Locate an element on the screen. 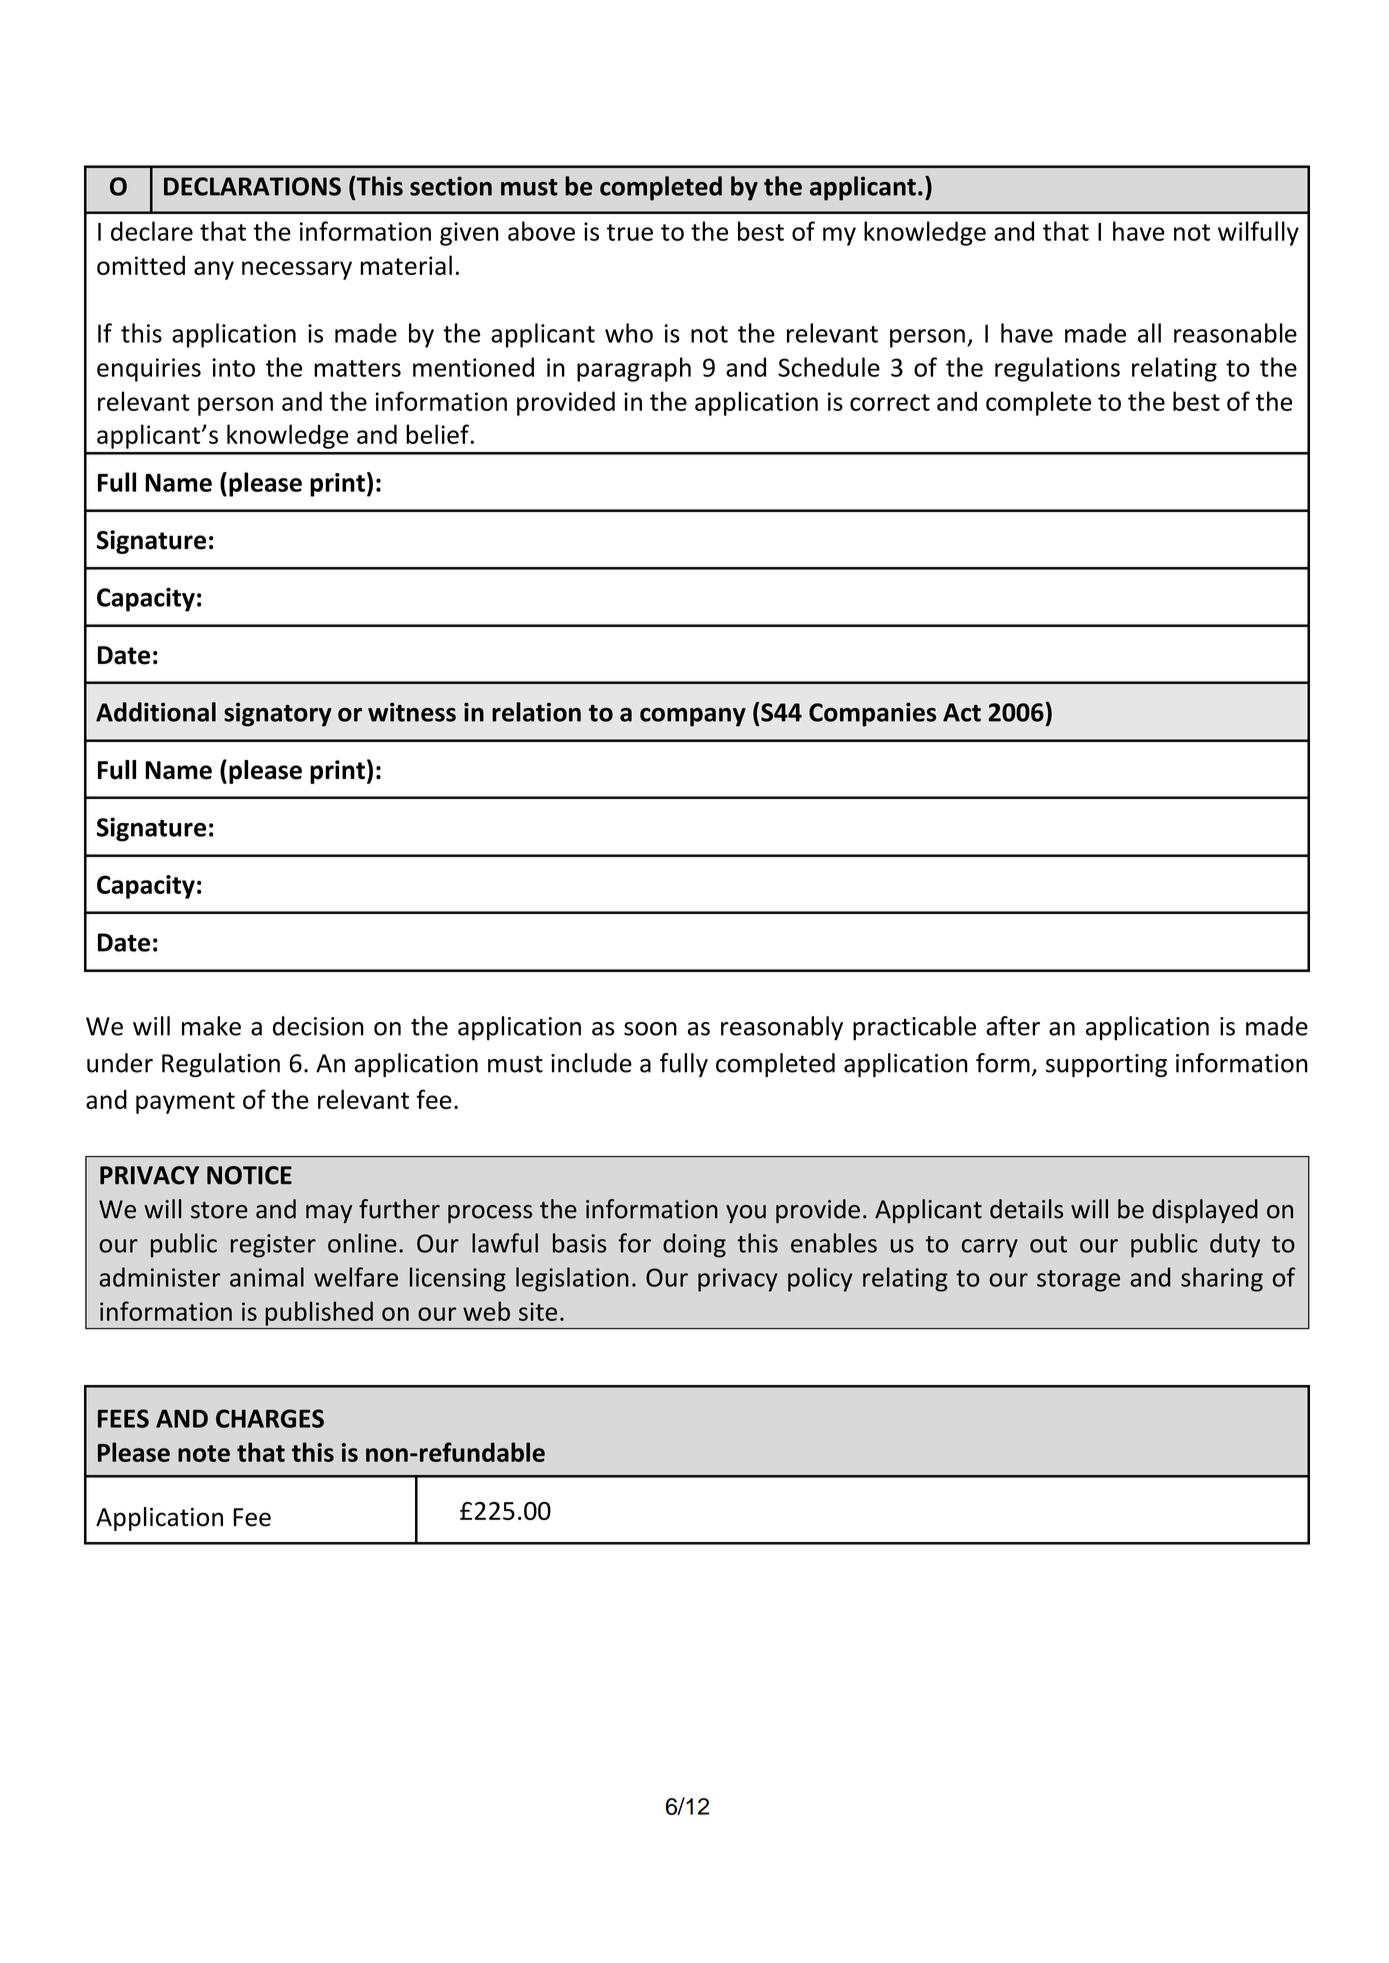 The width and height of the screenshot is (1389, 1963). signatory is located at coordinates (278, 714).
